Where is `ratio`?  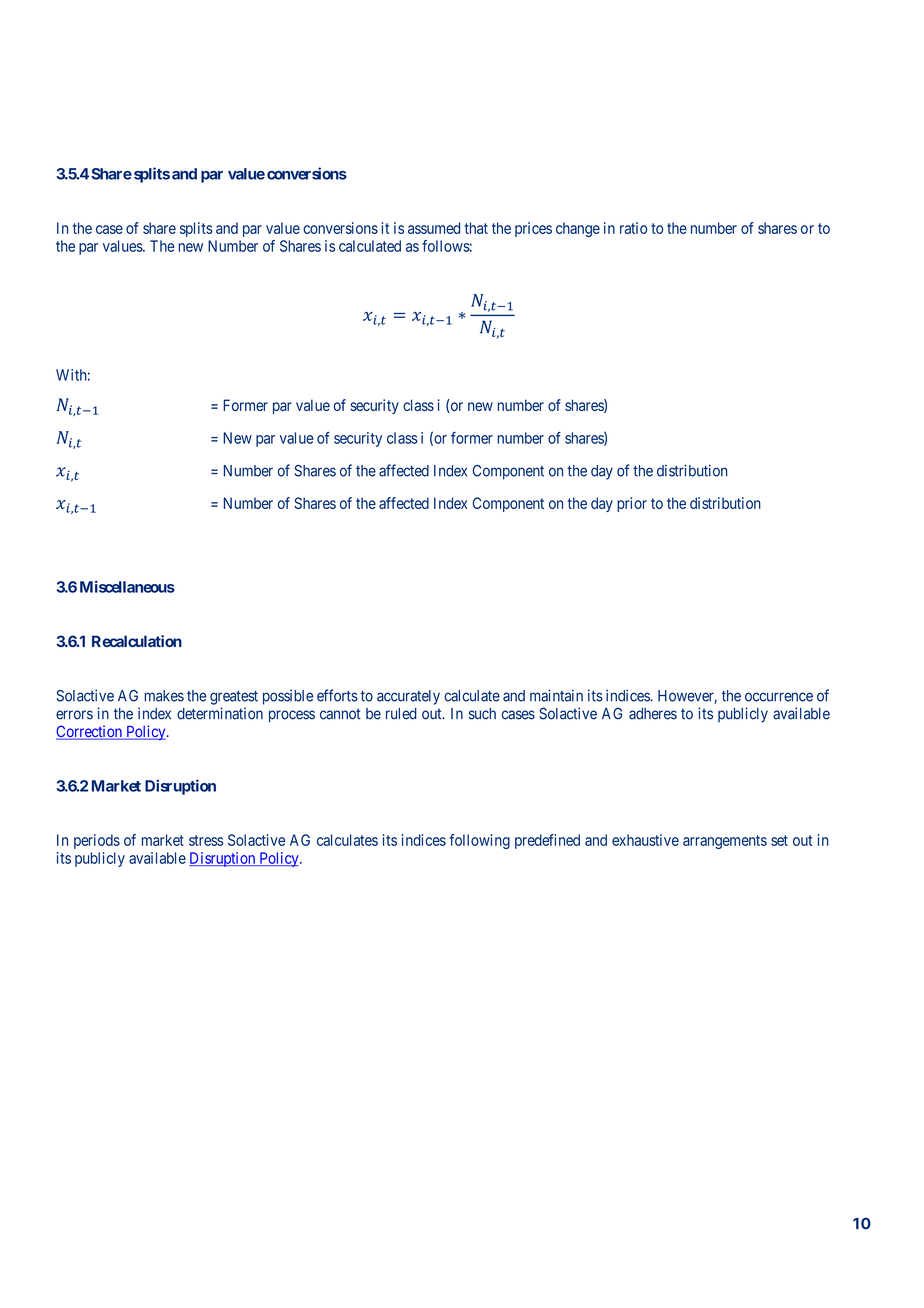
ratio is located at coordinates (633, 228).
